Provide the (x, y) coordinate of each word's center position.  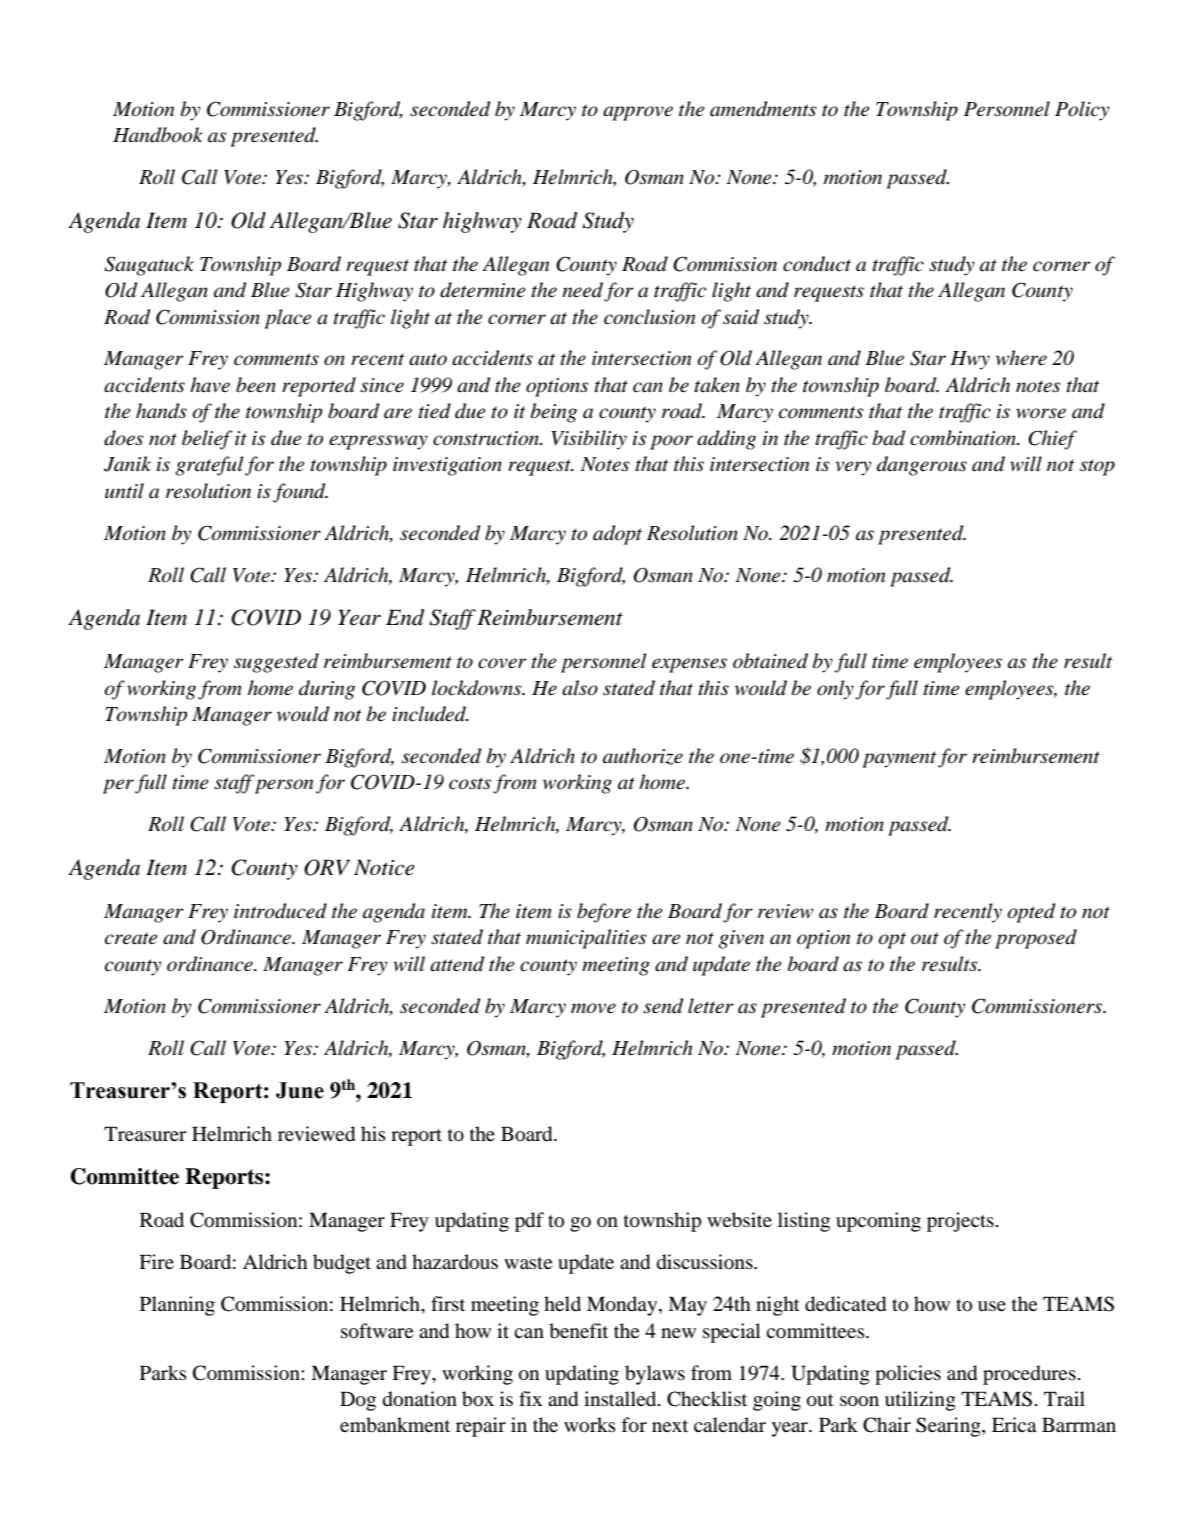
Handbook (158, 135)
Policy (1082, 111)
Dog (358, 1401)
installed (621, 1398)
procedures (1029, 1375)
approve (638, 113)
